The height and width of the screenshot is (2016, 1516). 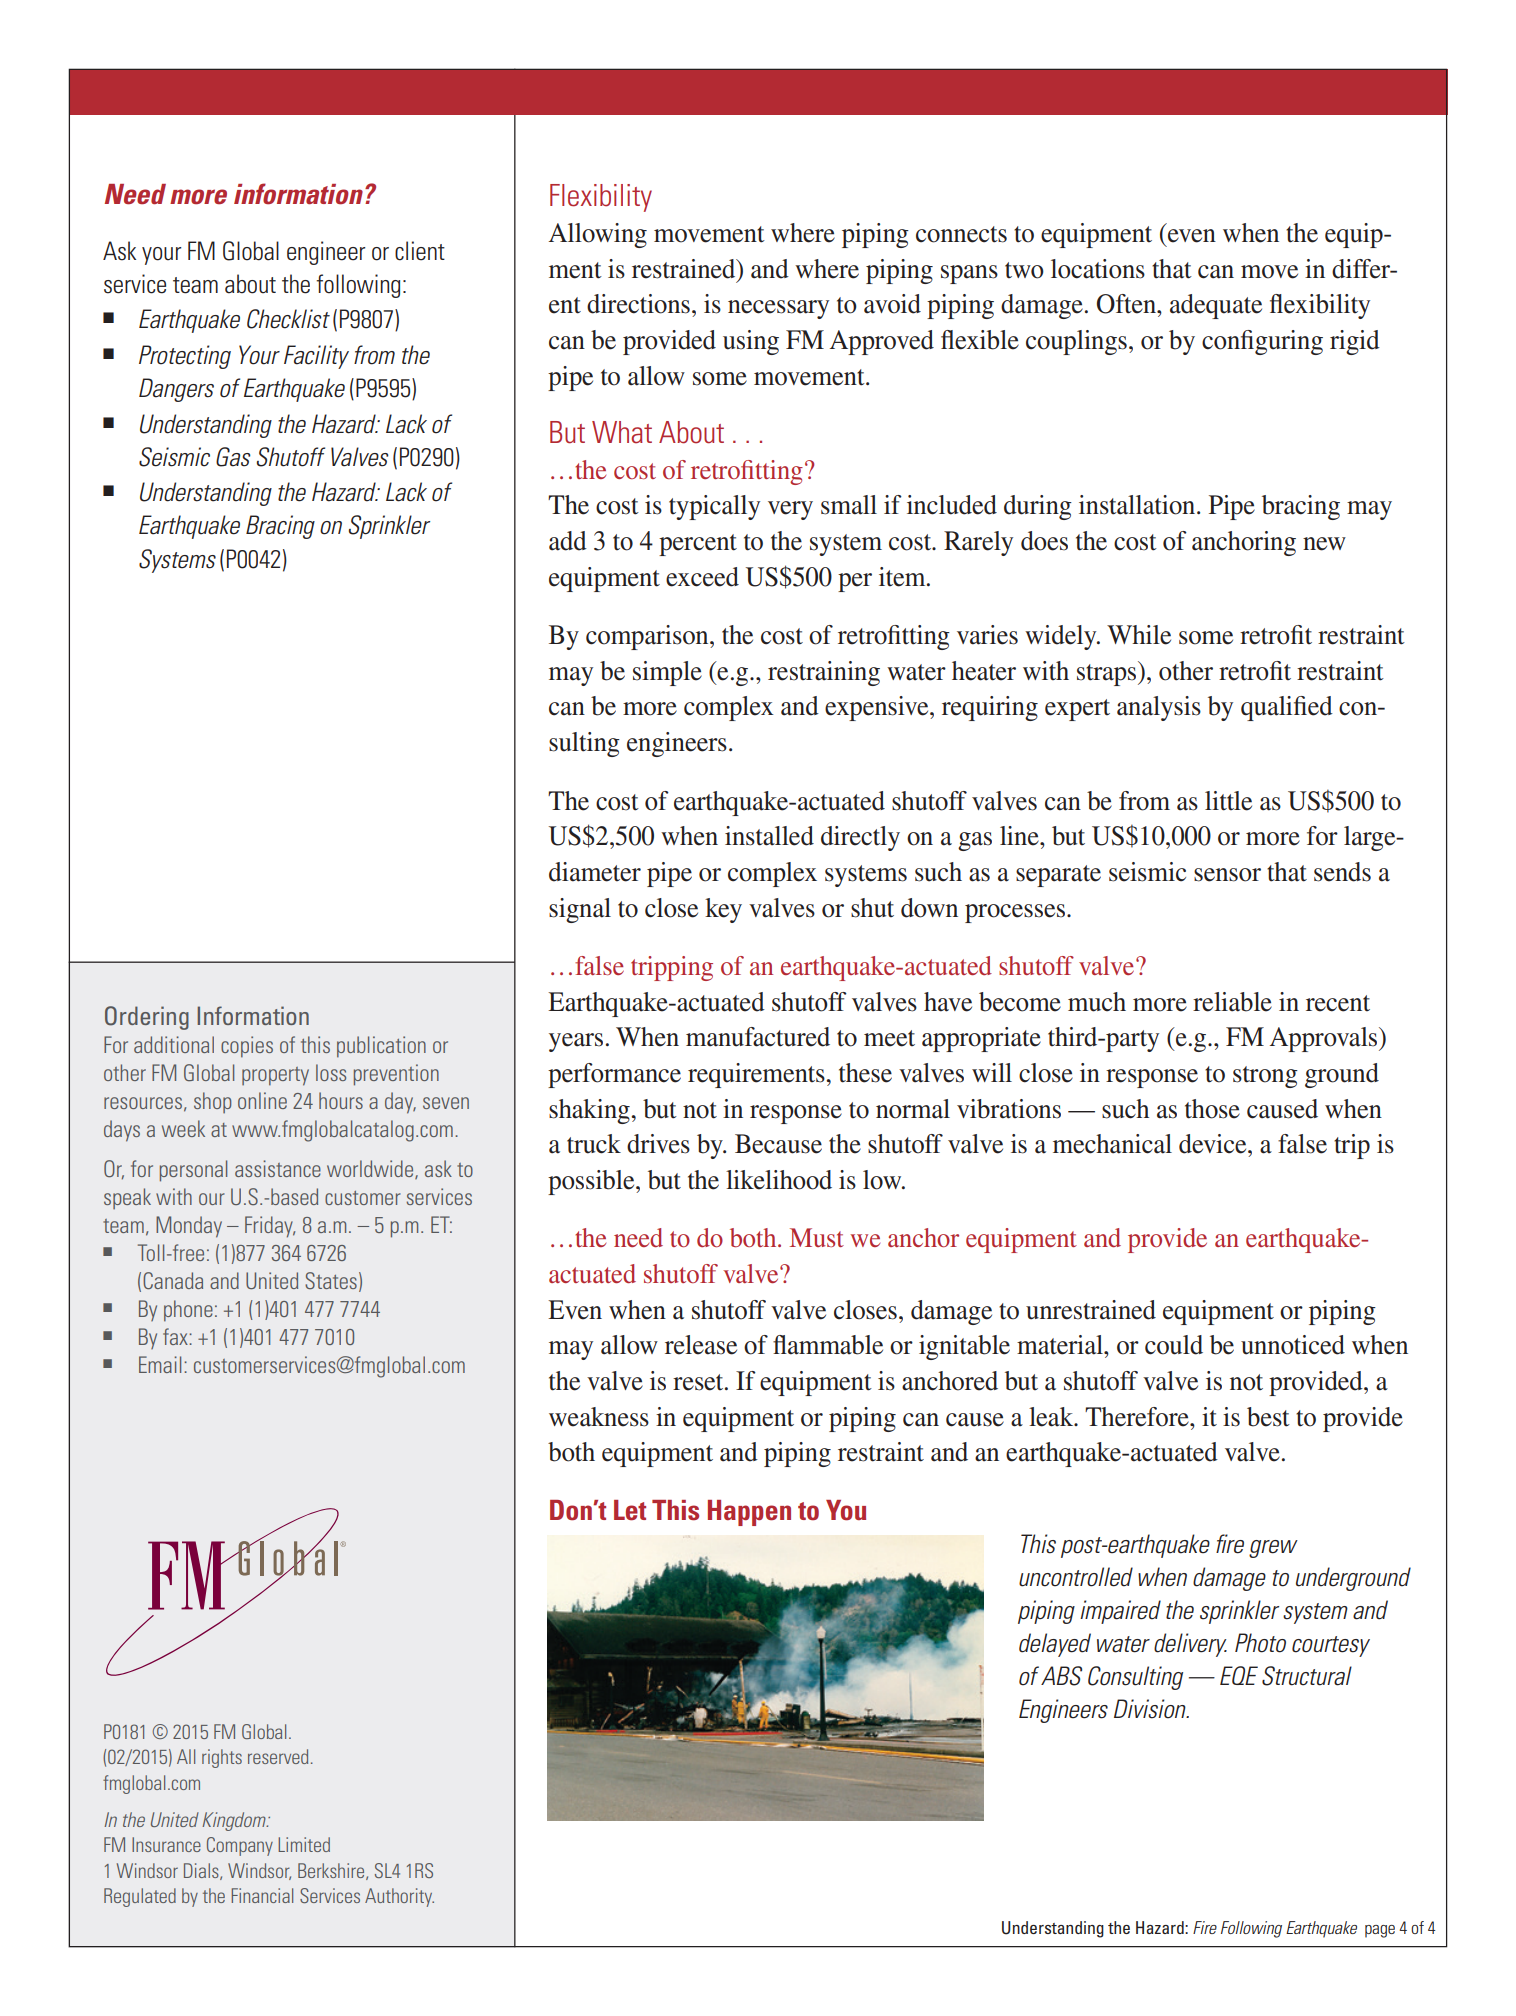 What do you see at coordinates (147, 1018) in the screenshot?
I see `Ordering` at bounding box center [147, 1018].
